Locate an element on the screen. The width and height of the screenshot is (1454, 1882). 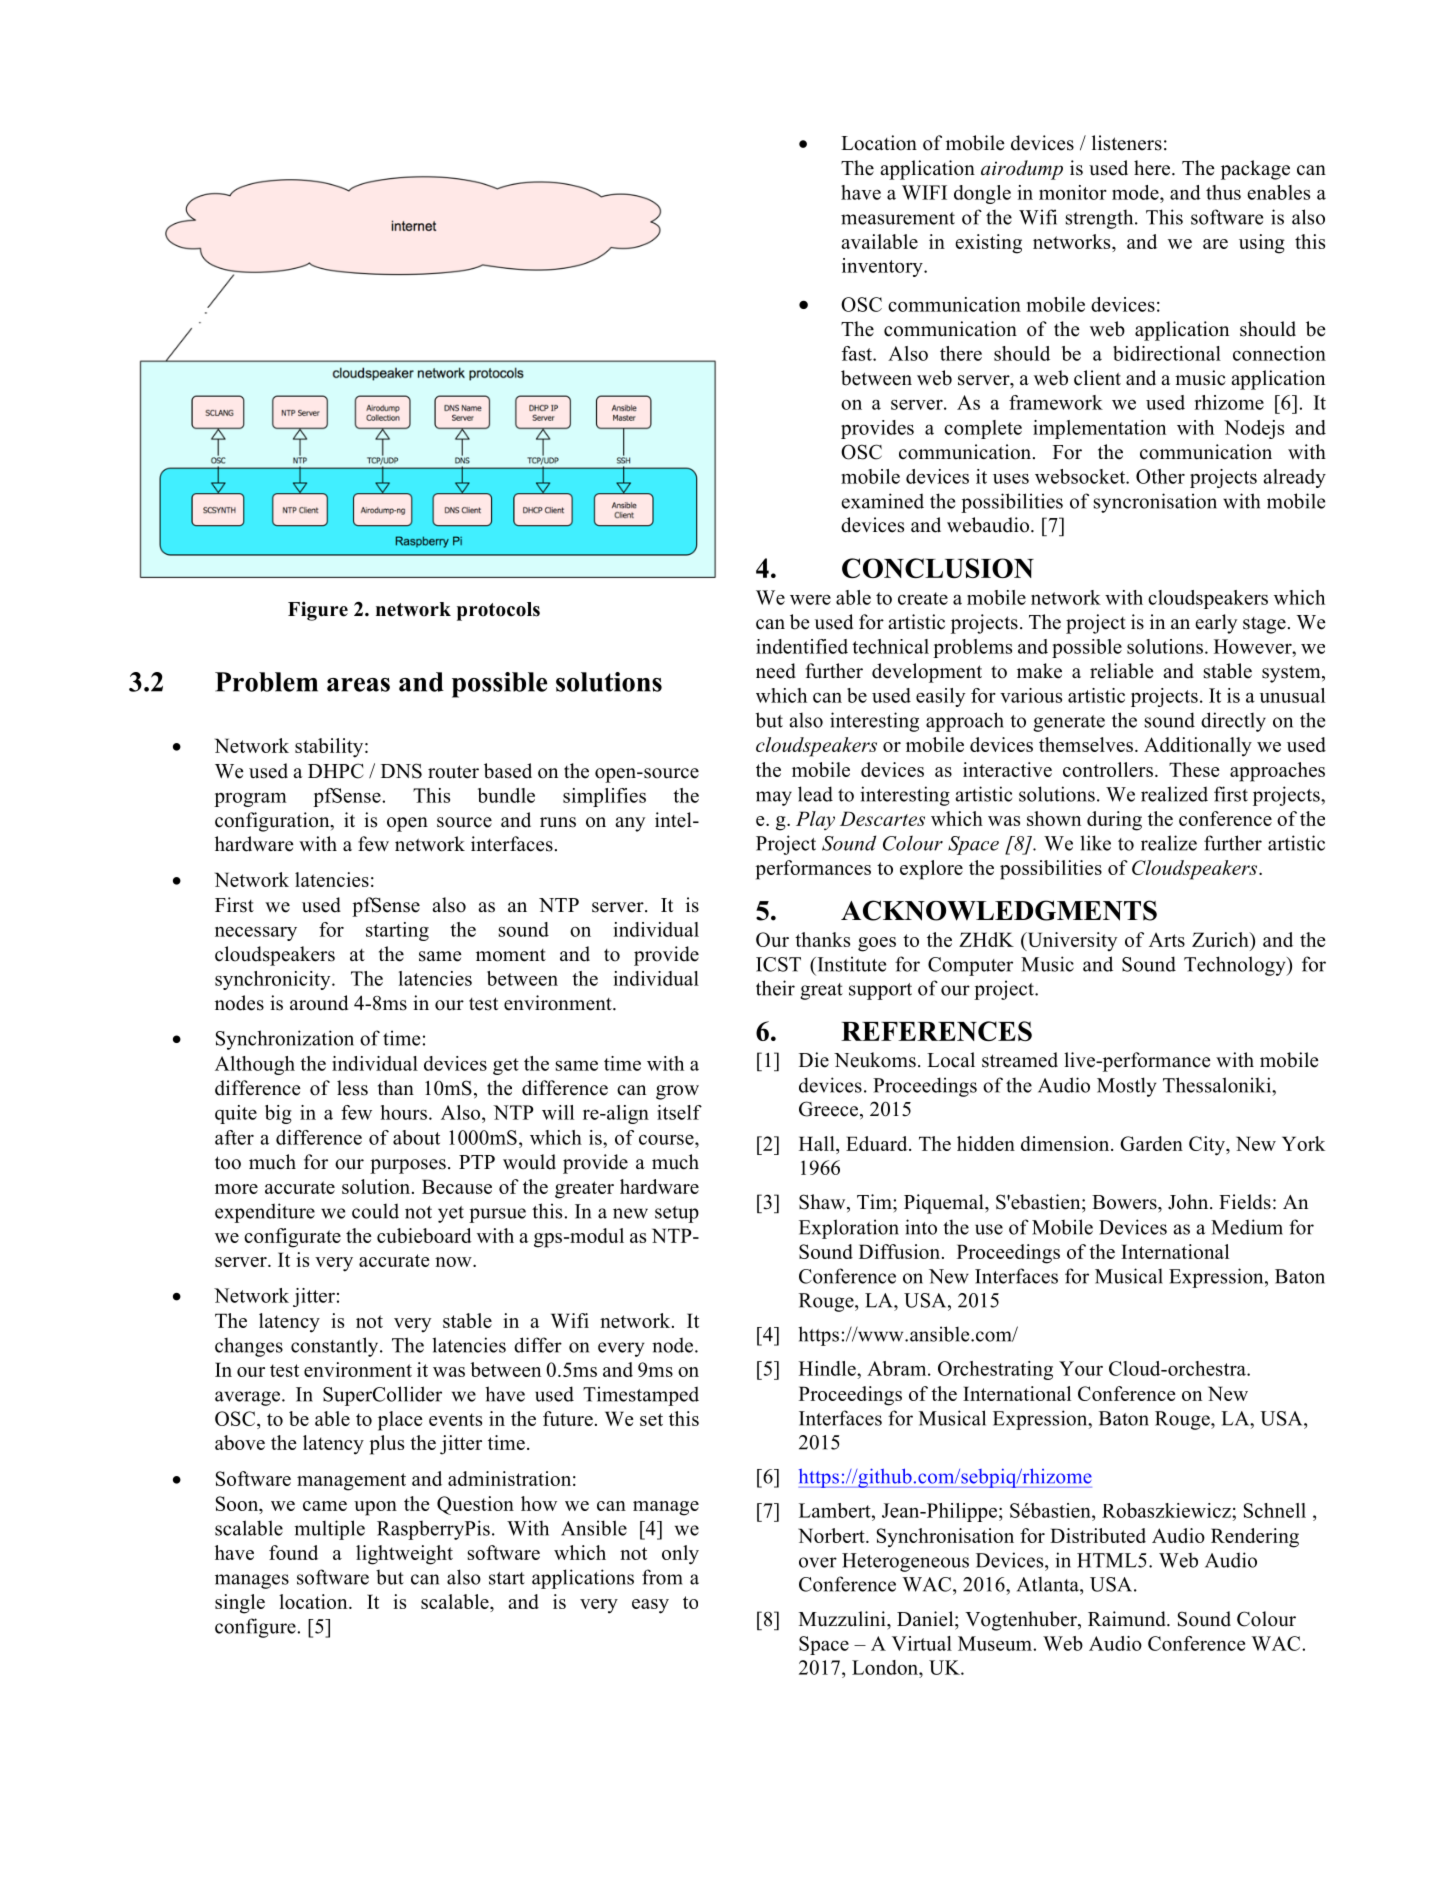
lightweight is located at coordinates (404, 1555).
